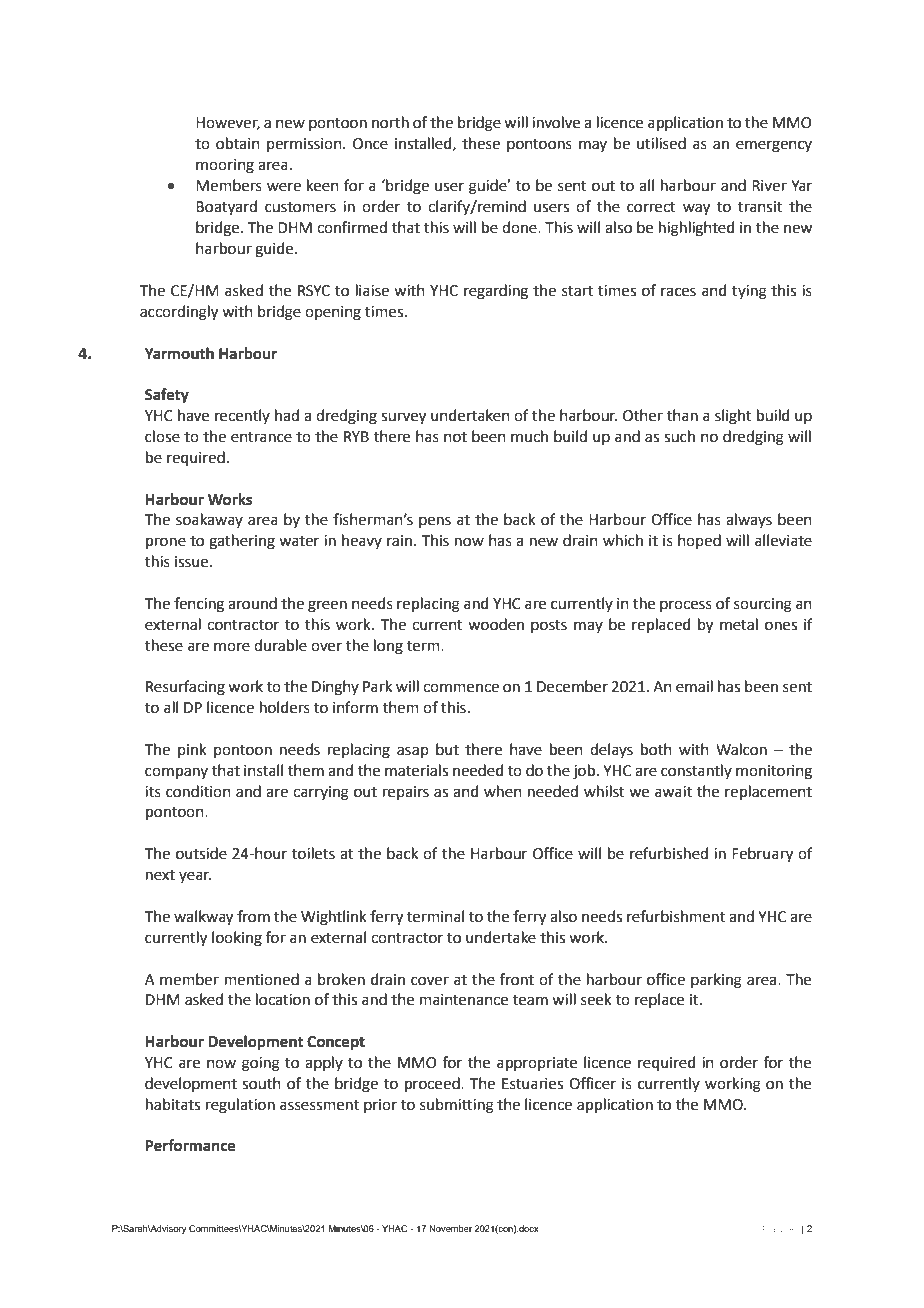 The width and height of the screenshot is (924, 1308). I want to click on Performance, so click(190, 1145).
